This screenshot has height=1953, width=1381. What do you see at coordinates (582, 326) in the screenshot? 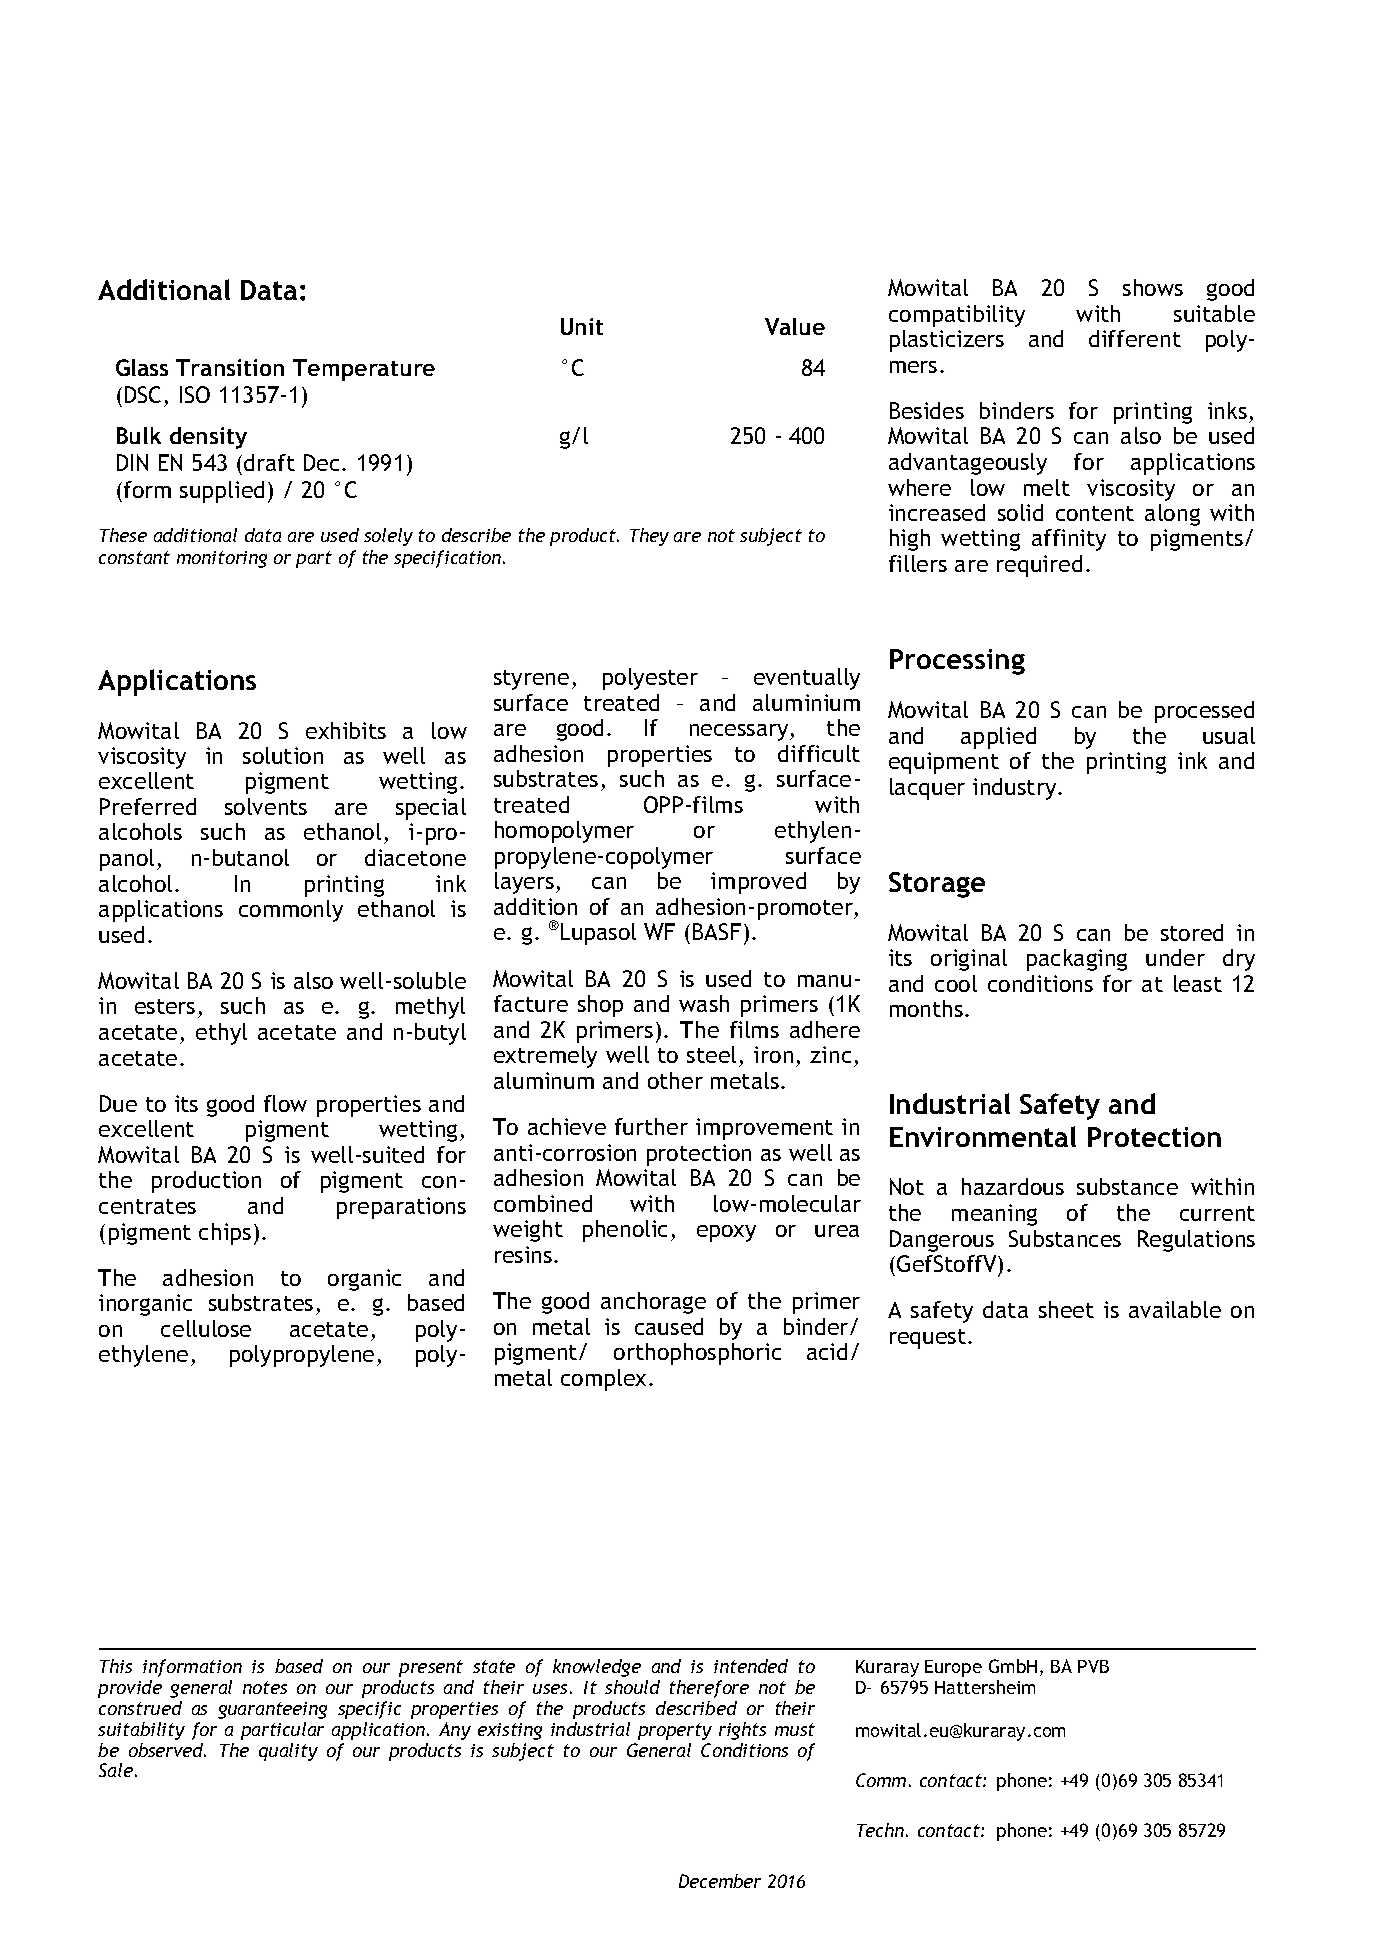
I see `Unit` at bounding box center [582, 326].
